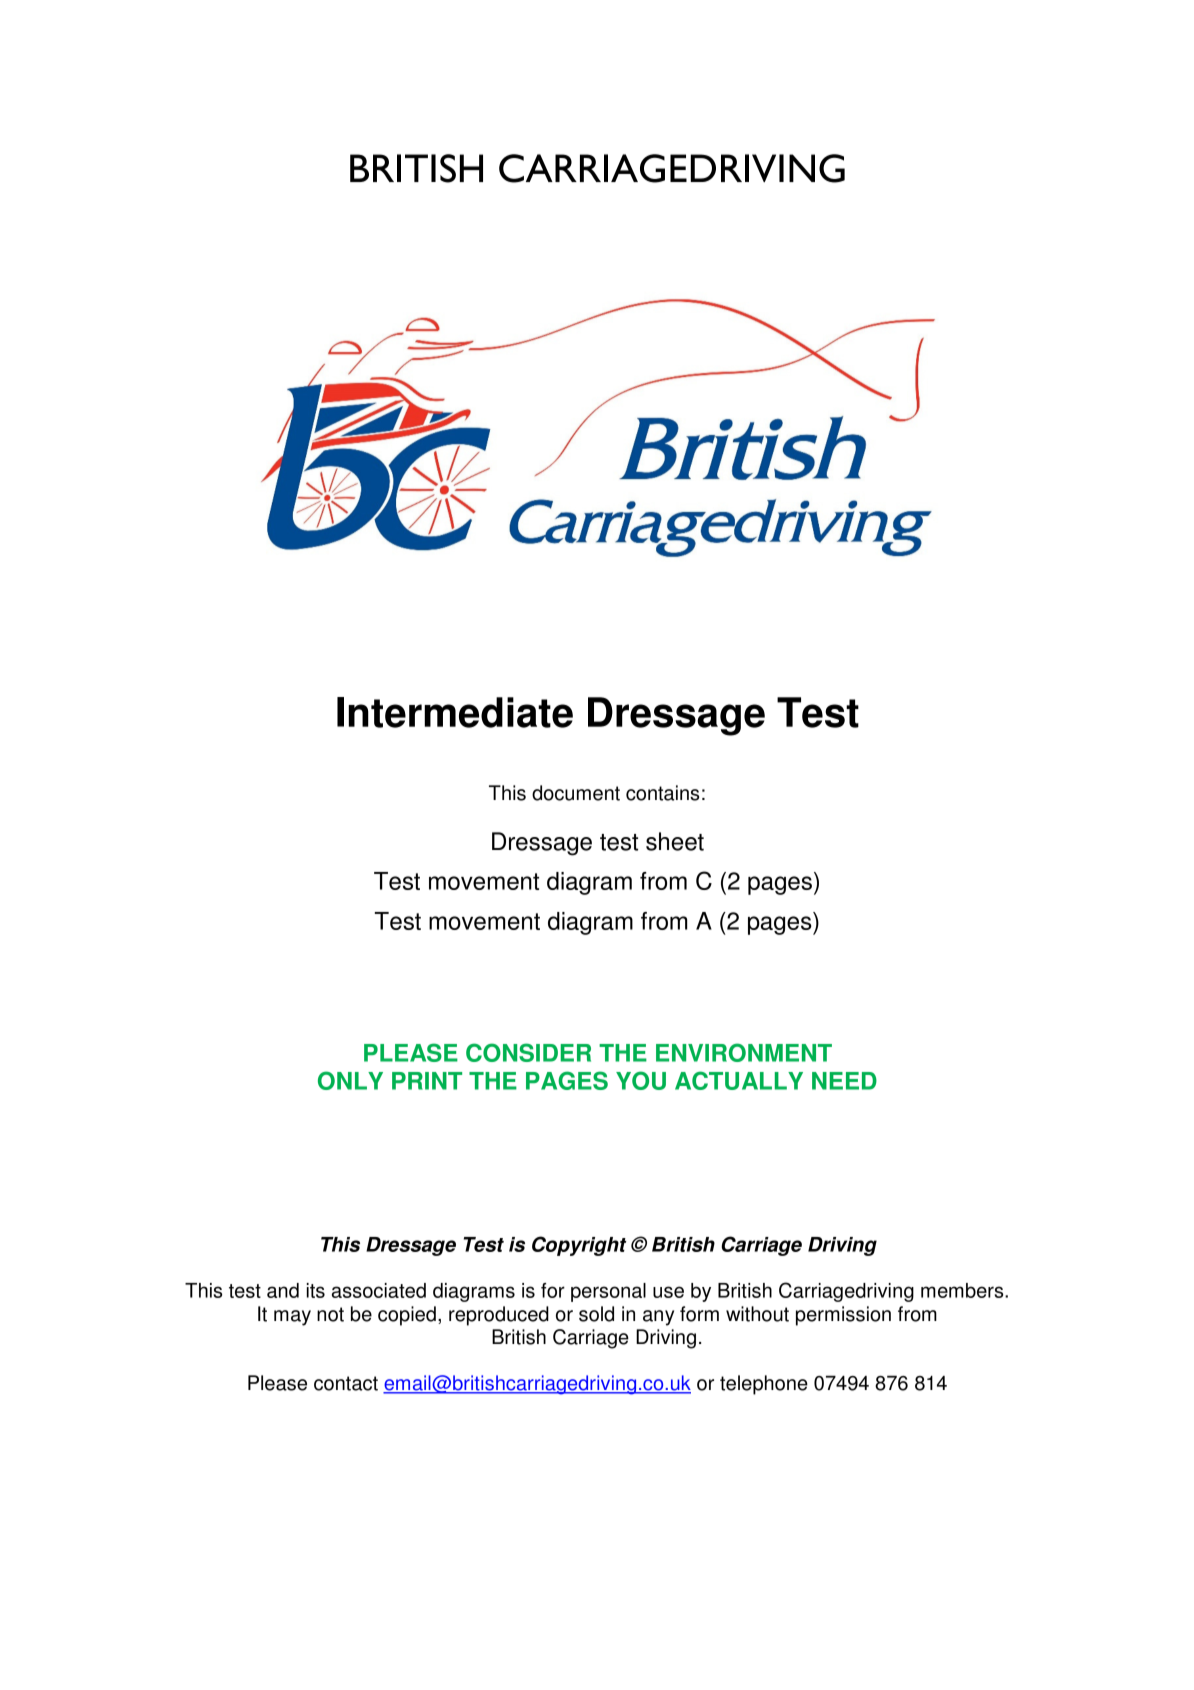  What do you see at coordinates (662, 793) in the page?
I see `contains` at bounding box center [662, 793].
